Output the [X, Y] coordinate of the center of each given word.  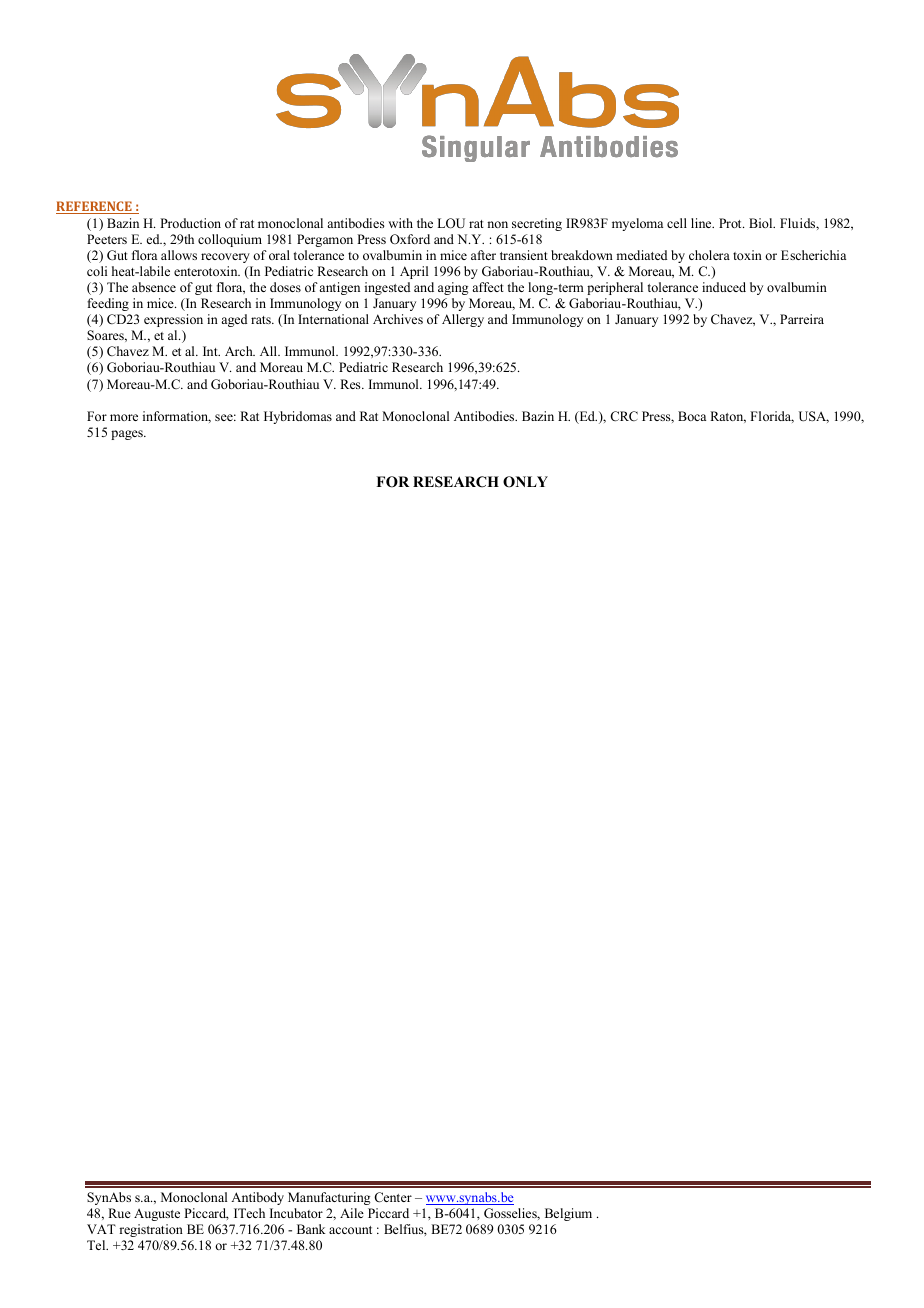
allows [179, 255]
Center [393, 1197]
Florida [772, 417]
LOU [451, 223]
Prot [731, 223]
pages [128, 435]
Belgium [568, 1214]
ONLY [525, 482]
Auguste [157, 1214]
